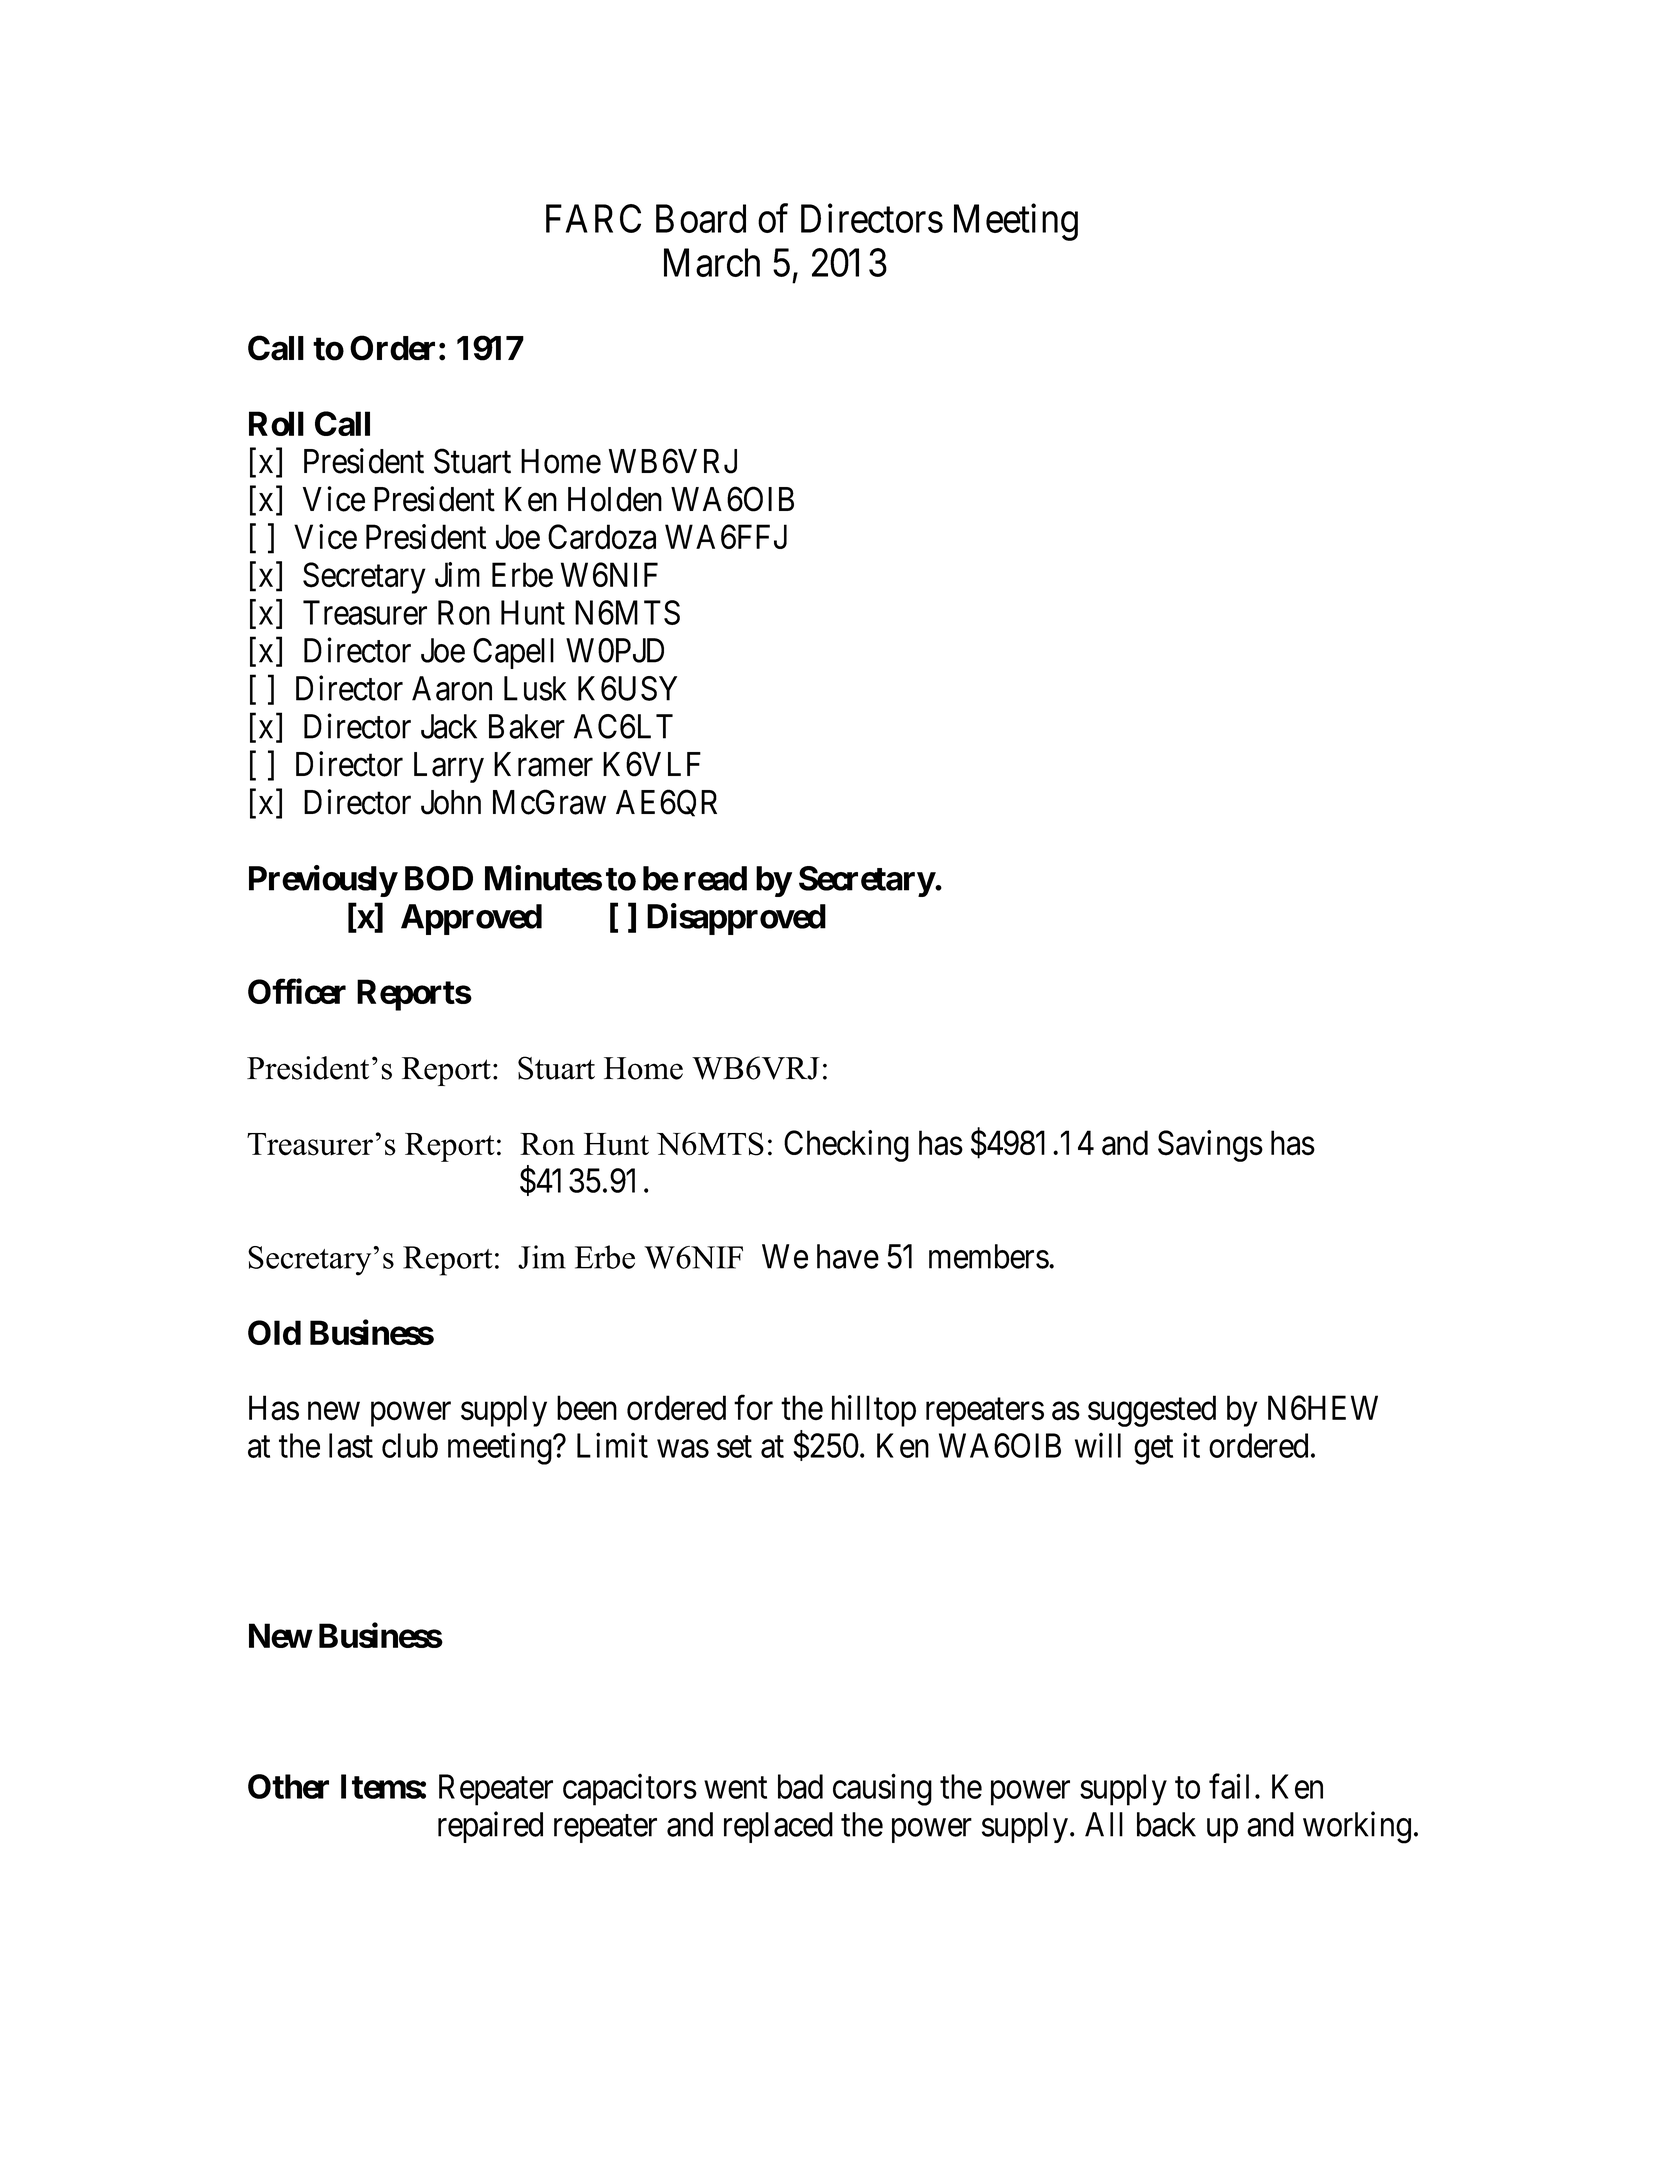 This document has height=2173, width=1679. I want to click on repaired, so click(490, 1827).
